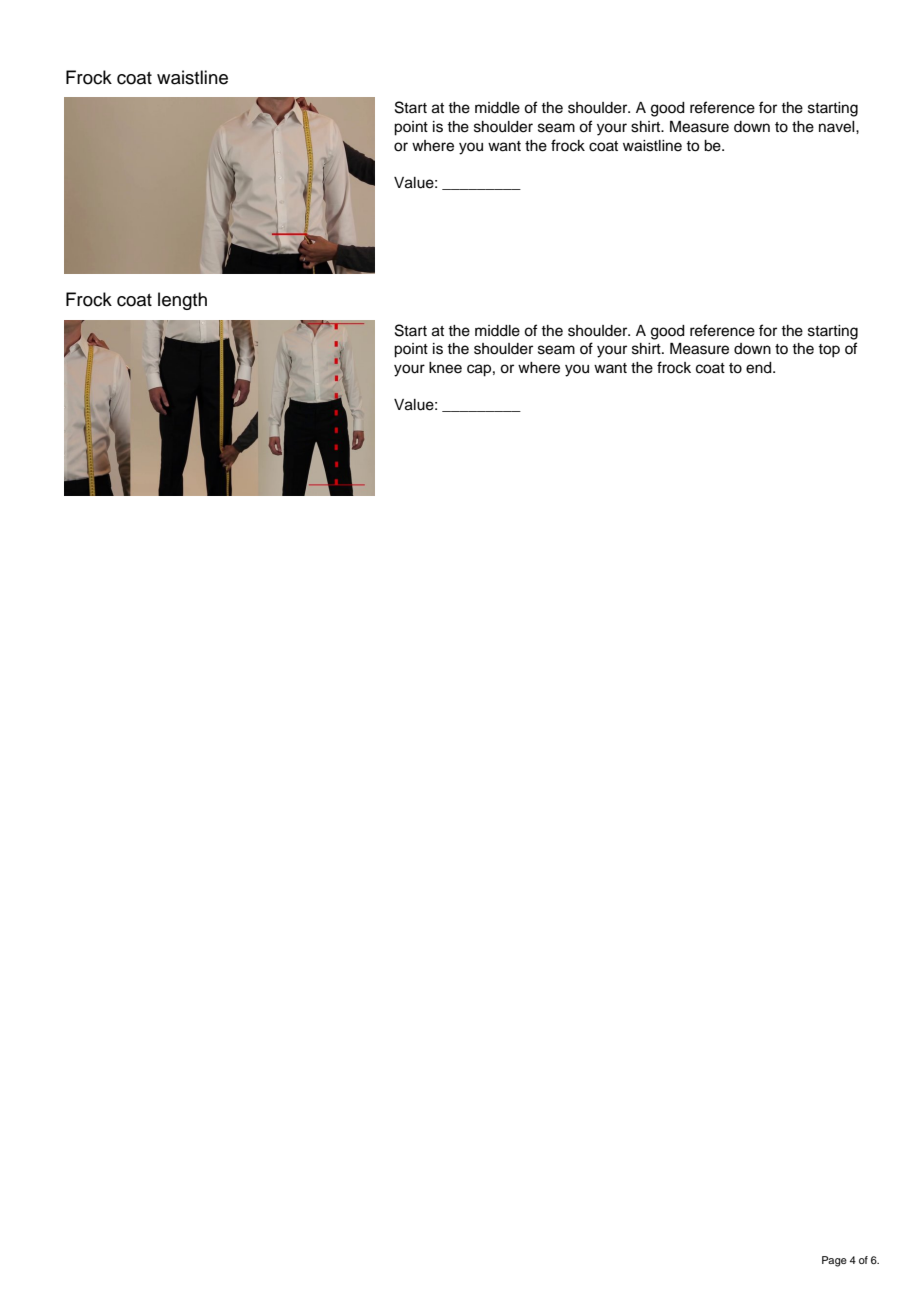 This screenshot has width=924, height=1308. I want to click on end, so click(760, 368).
